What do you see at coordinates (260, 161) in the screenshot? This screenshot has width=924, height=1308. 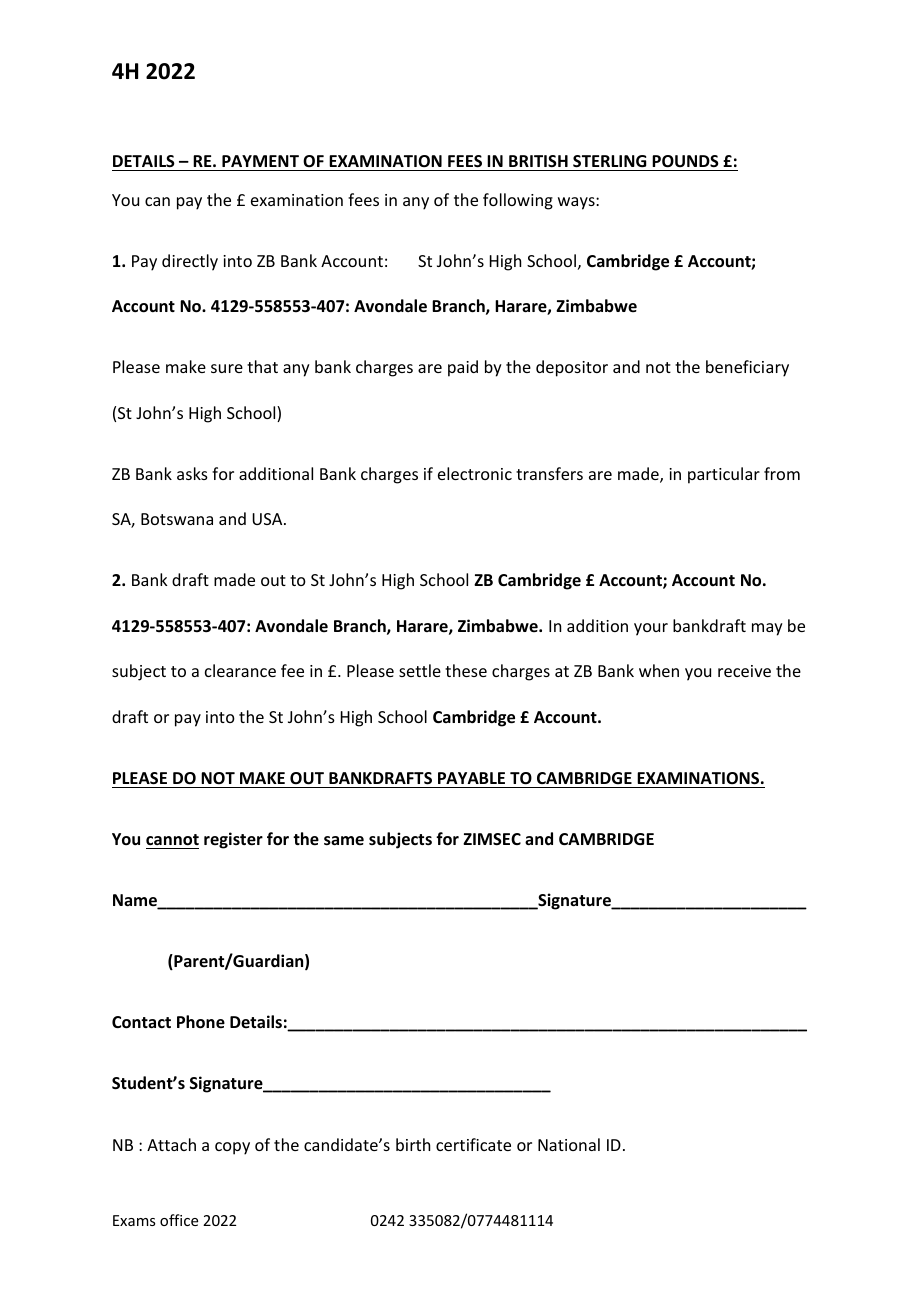 I see `PAYMENT` at bounding box center [260, 161].
